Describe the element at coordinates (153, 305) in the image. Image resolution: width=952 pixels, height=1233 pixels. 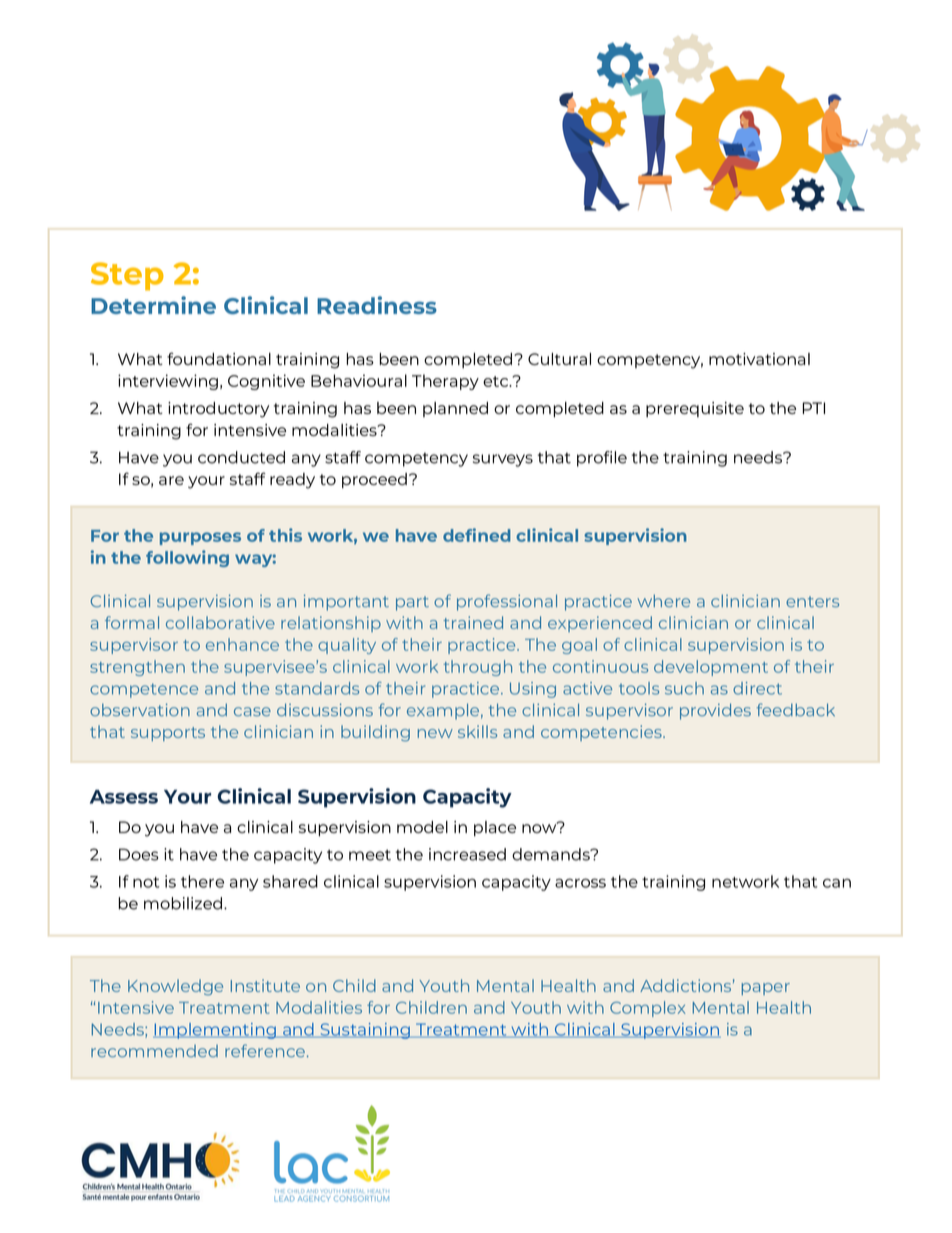
I see `Determine` at that location.
